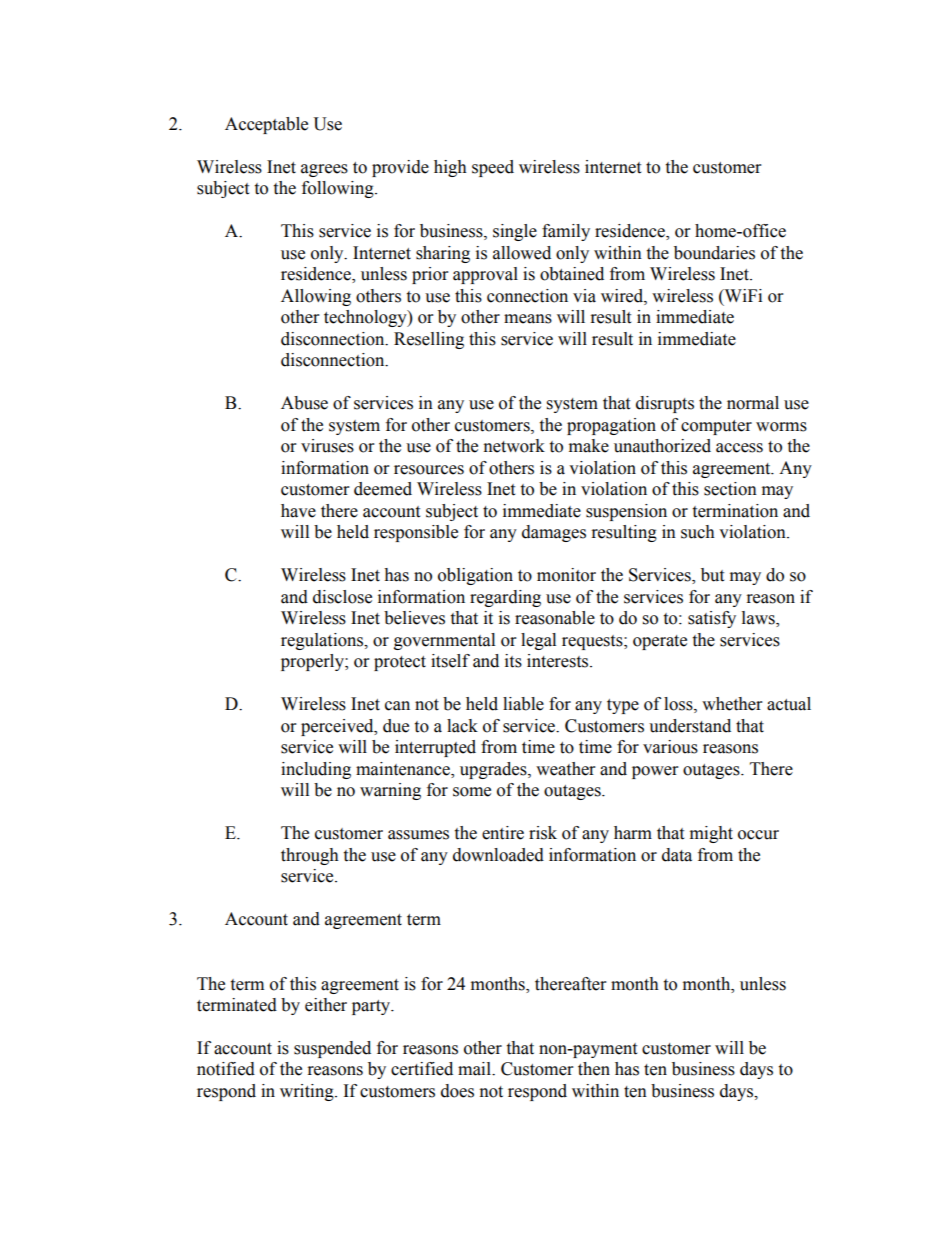 The width and height of the document is (952, 1233). I want to click on understand, so click(690, 726).
